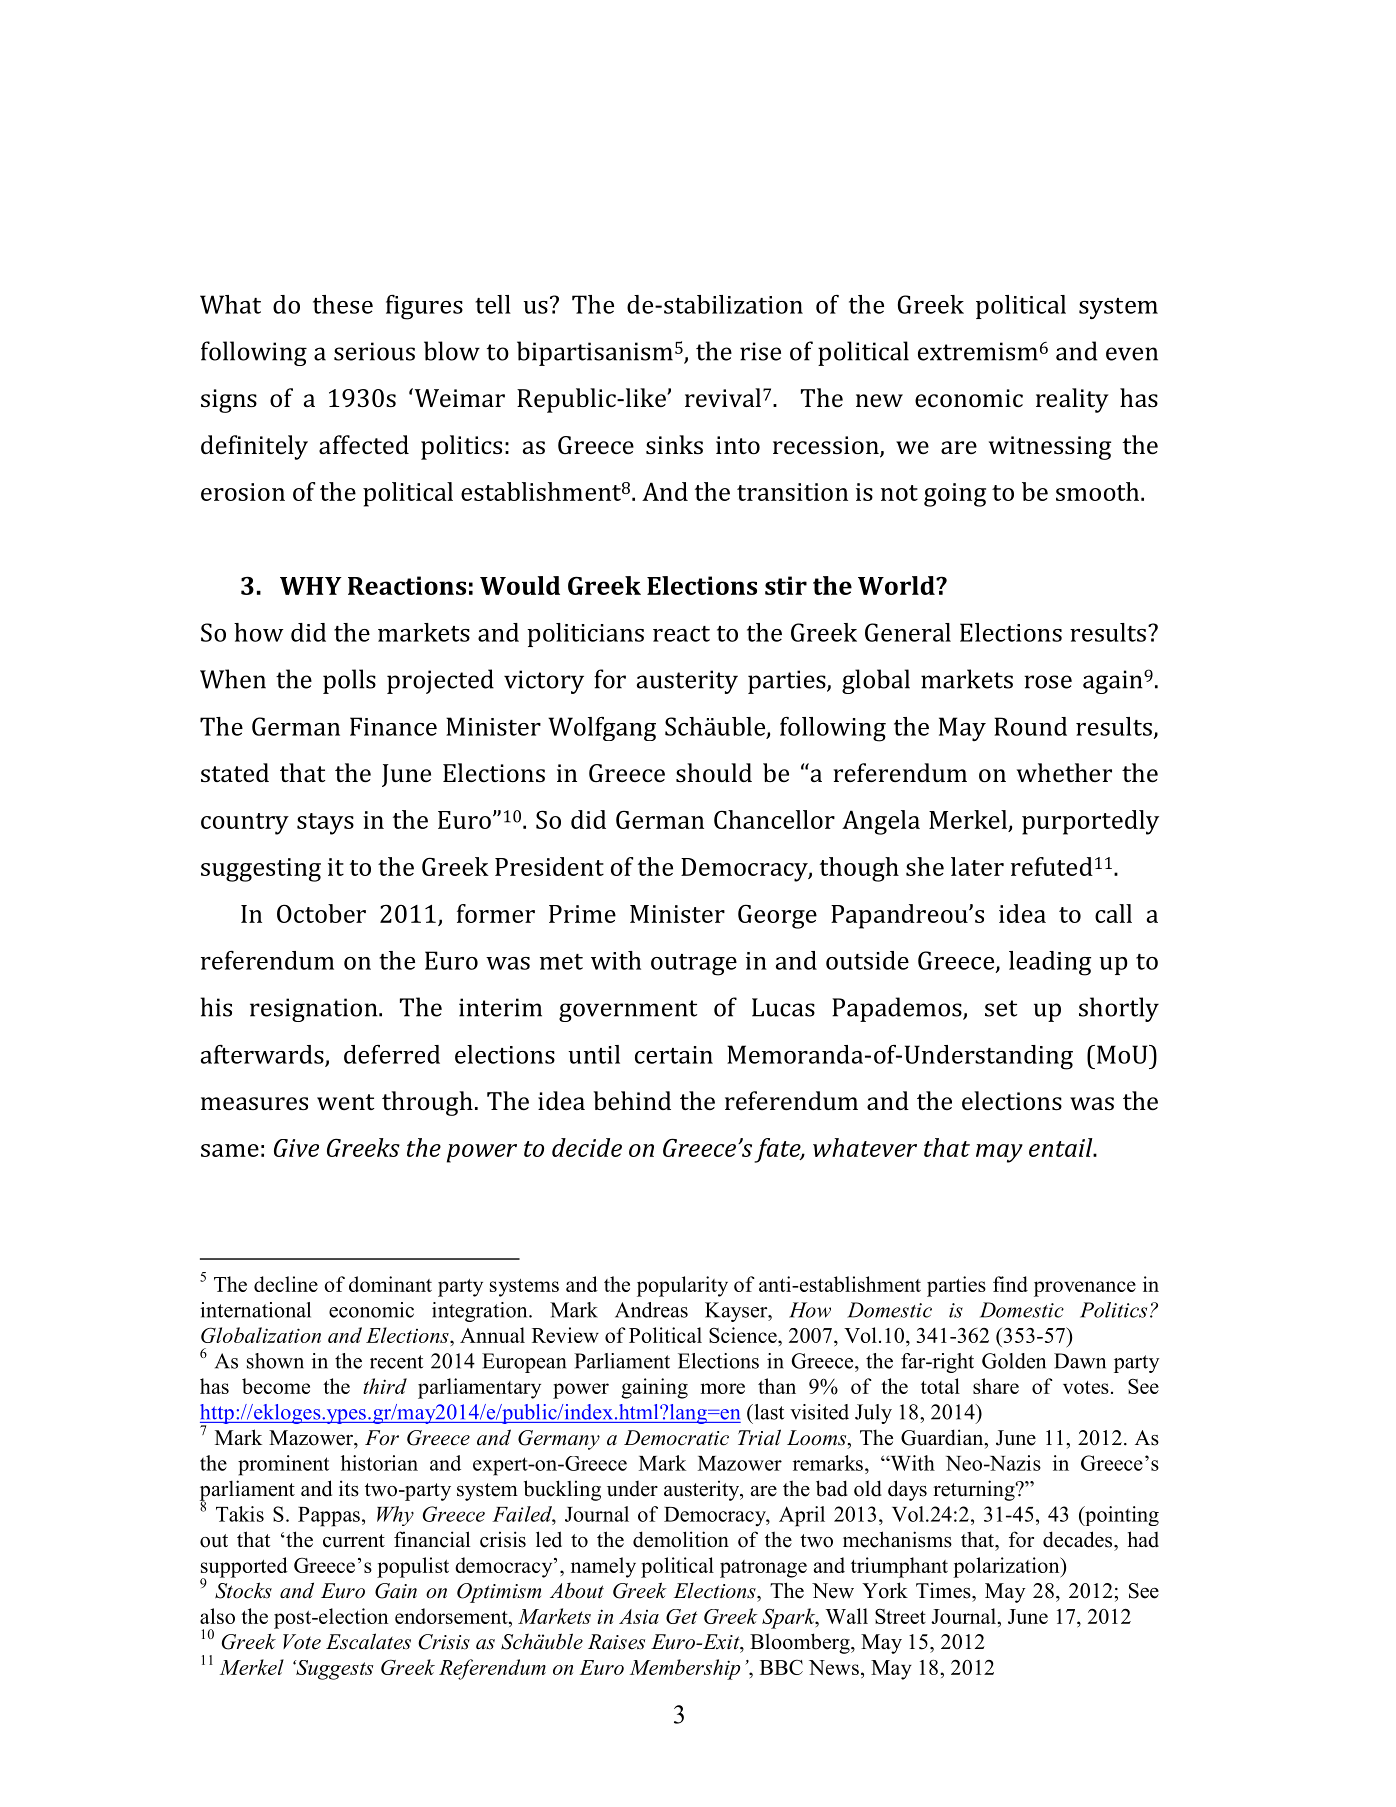 Image resolution: width=1396 pixels, height=1807 pixels. What do you see at coordinates (1010, 1284) in the screenshot?
I see `find` at bounding box center [1010, 1284].
